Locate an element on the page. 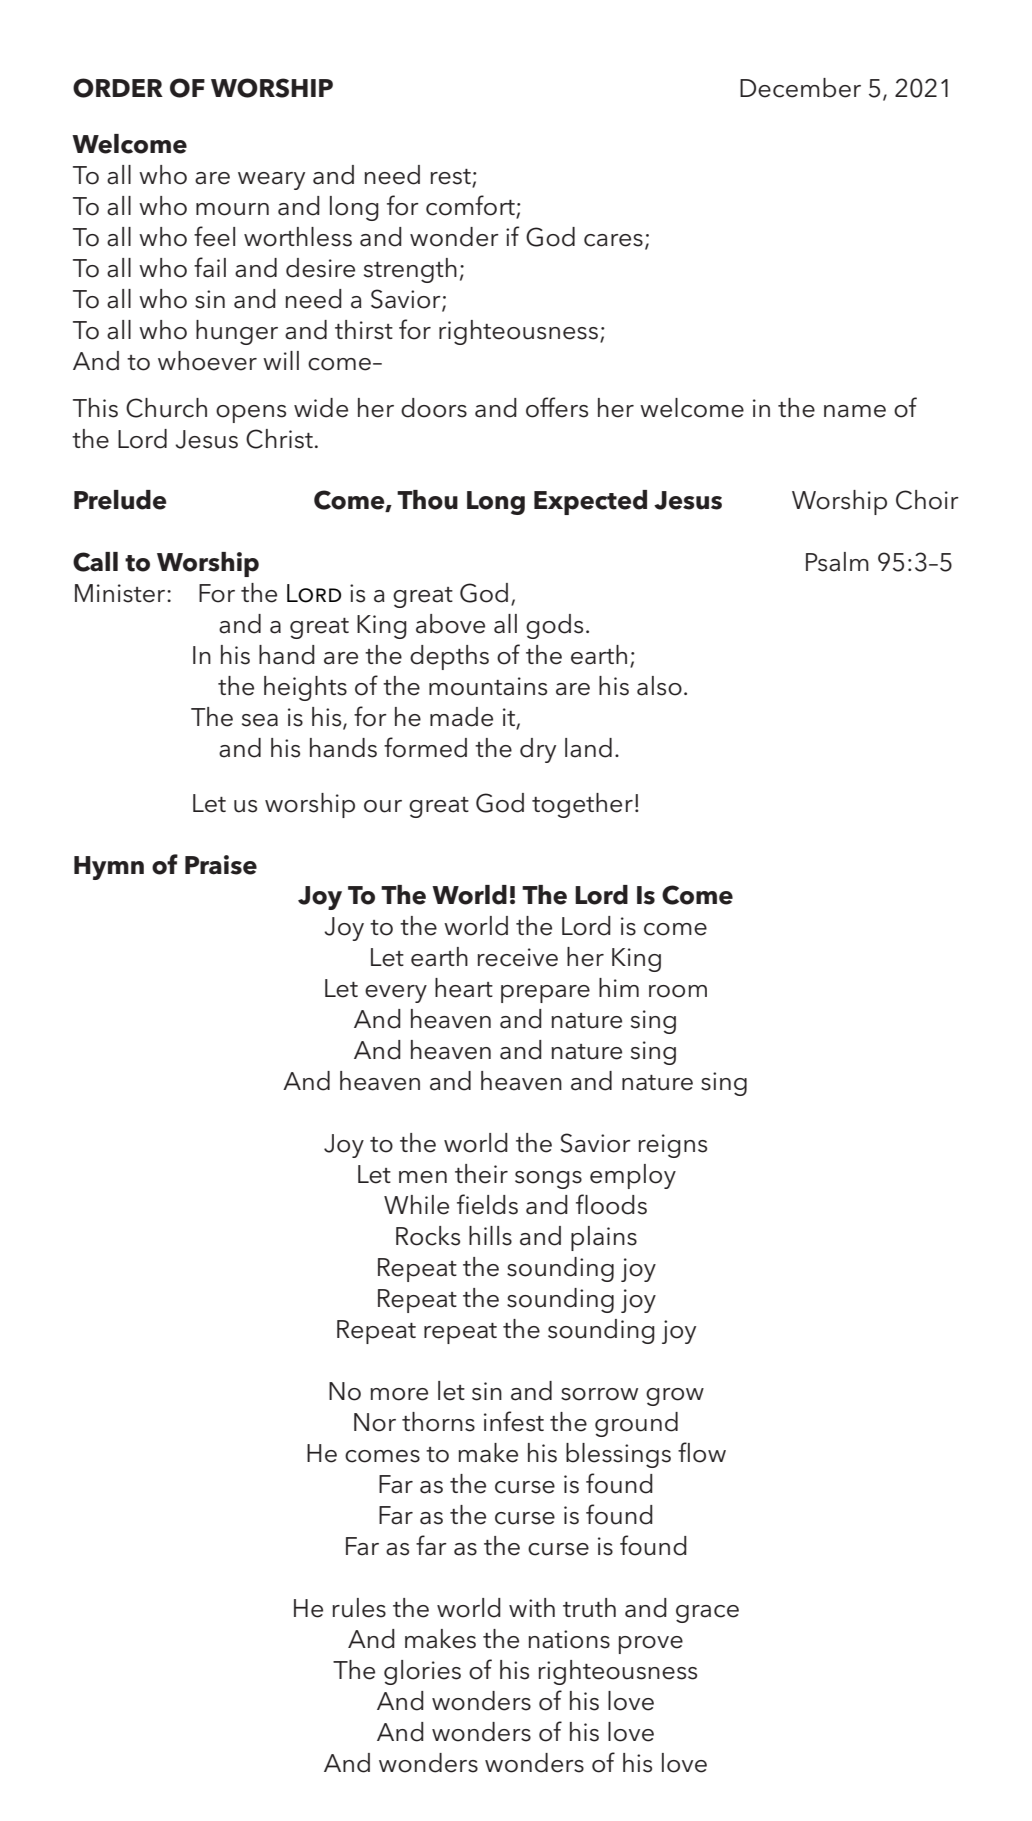 The height and width of the document is (1821, 1032). hills is located at coordinates (490, 1236).
